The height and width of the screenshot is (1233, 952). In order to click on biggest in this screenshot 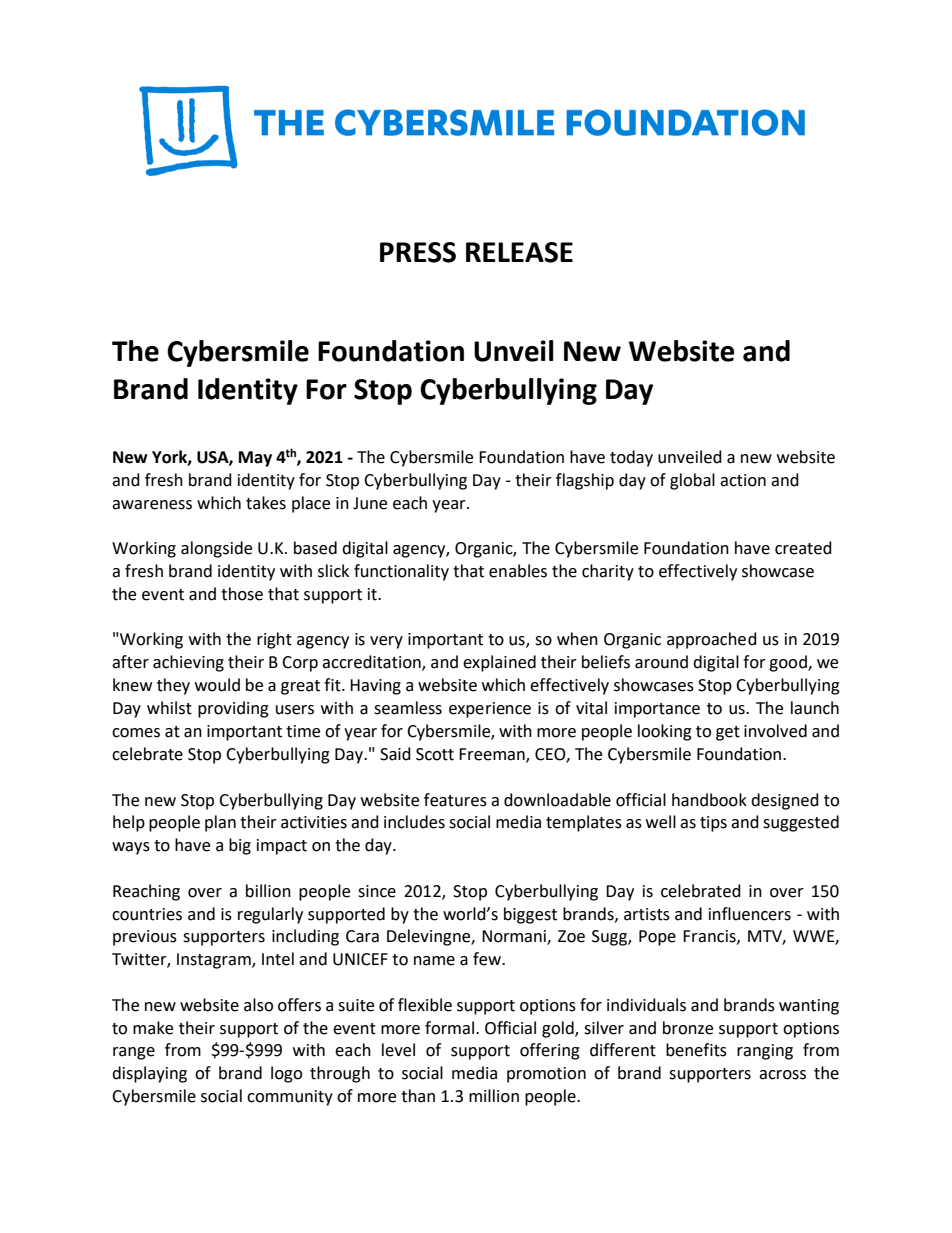, I will do `click(530, 915)`.
